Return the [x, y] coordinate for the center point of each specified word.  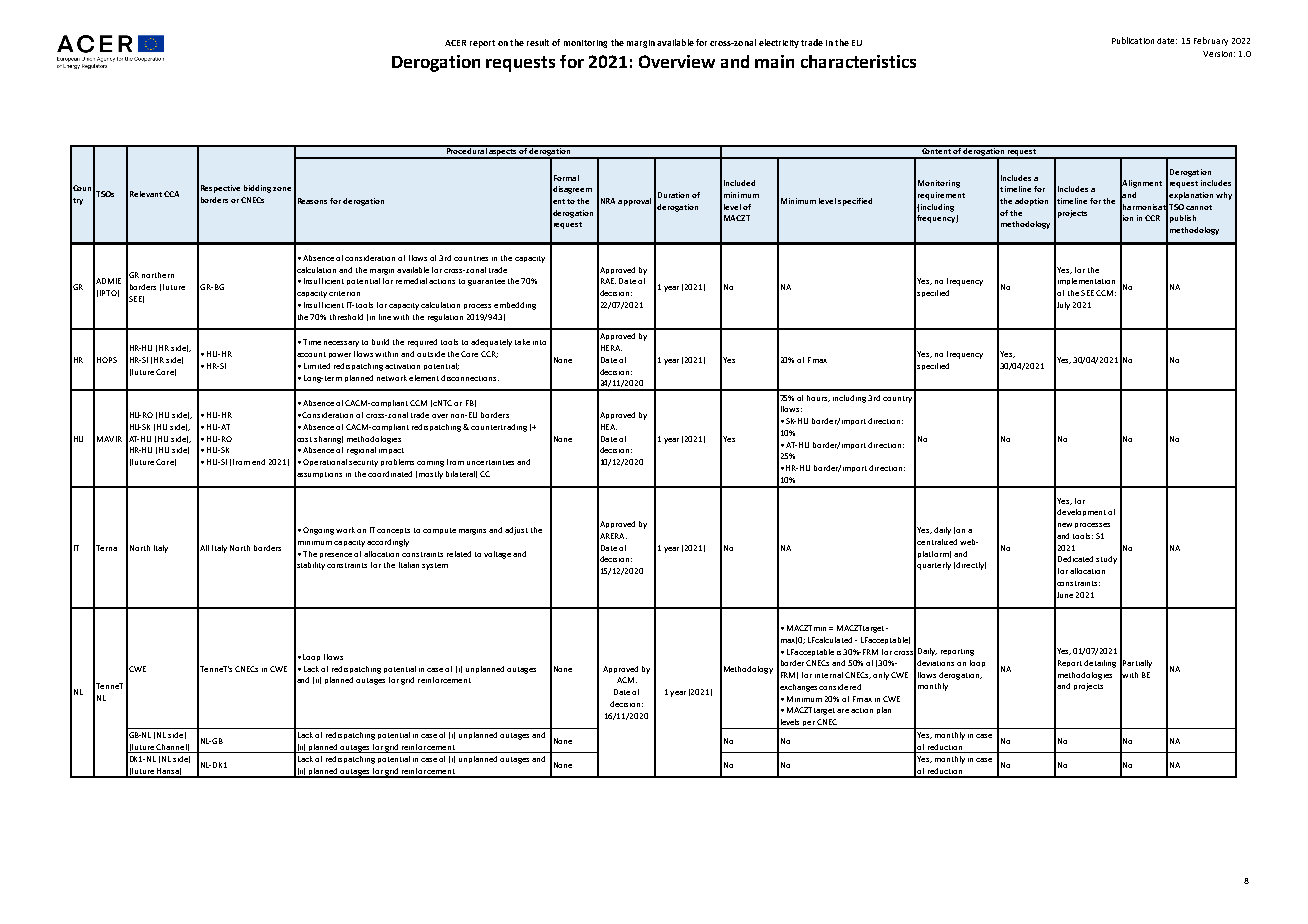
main [774, 61]
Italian [409, 565]
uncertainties [490, 462]
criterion [344, 293]
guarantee [486, 282]
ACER [455, 43]
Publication [1133, 40]
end [258, 462]
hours [818, 398]
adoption [1031, 202]
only [881, 676]
